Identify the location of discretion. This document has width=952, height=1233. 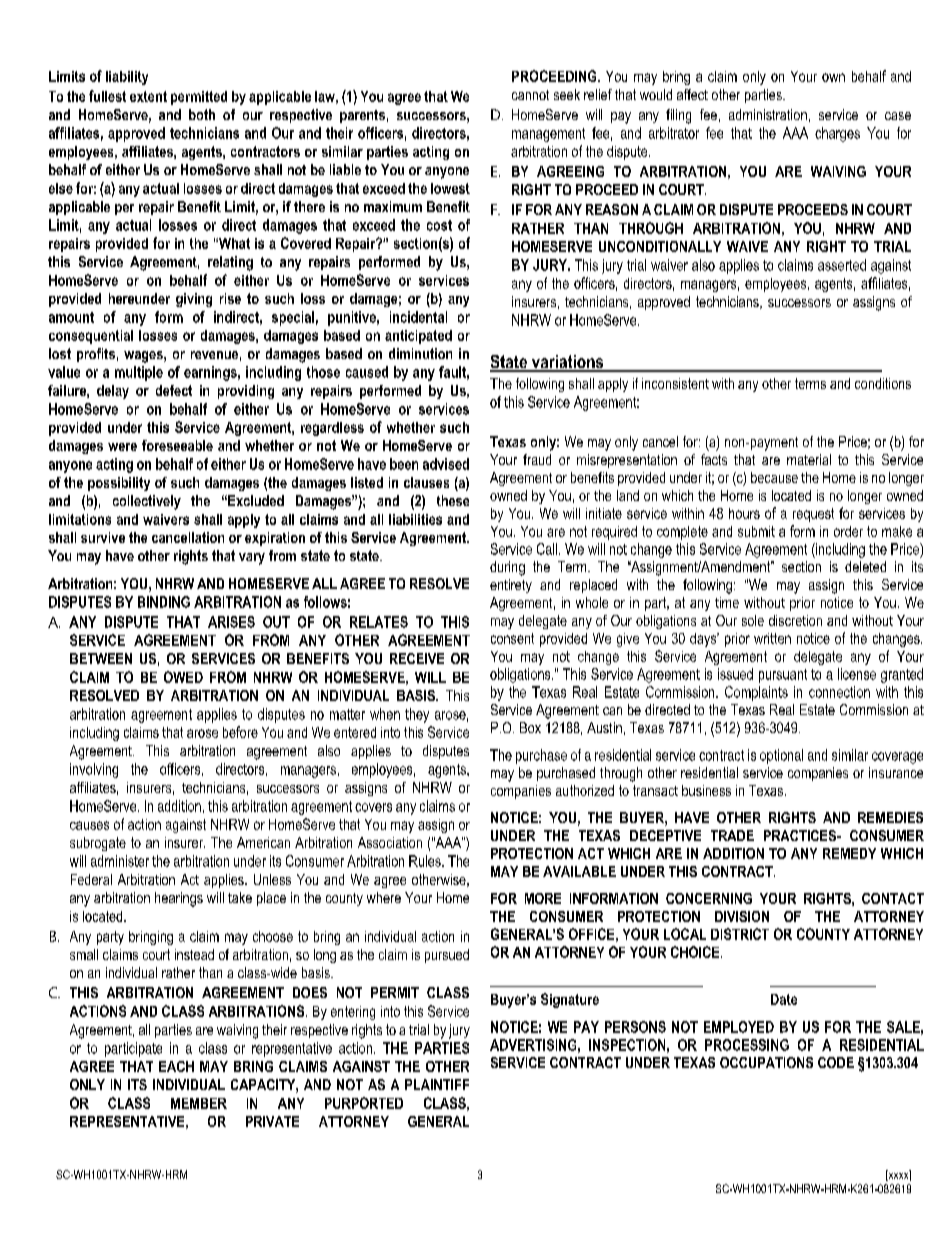
(795, 620).
